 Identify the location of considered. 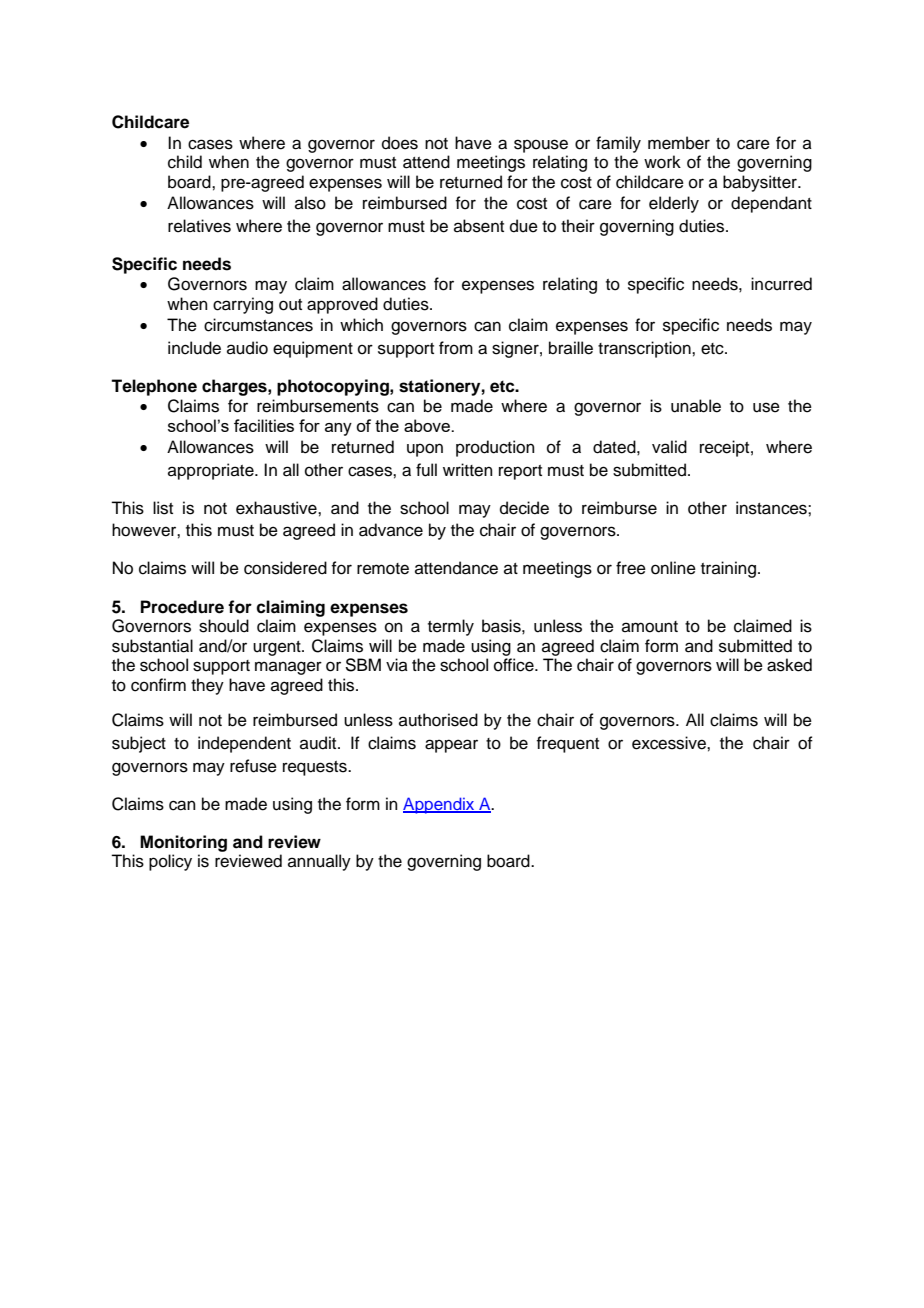
(285, 568).
